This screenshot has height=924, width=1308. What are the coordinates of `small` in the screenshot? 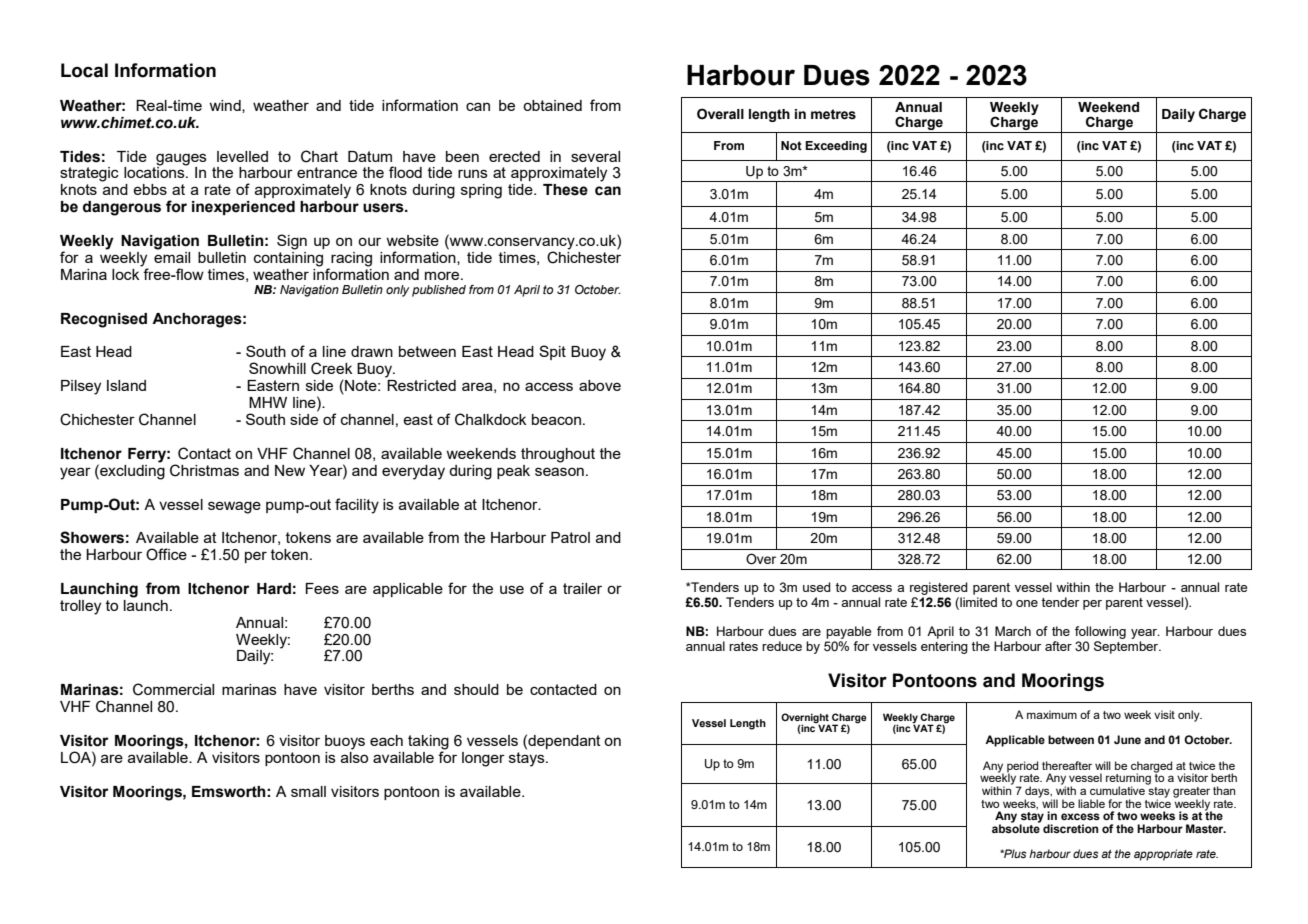 It's located at (308, 791).
